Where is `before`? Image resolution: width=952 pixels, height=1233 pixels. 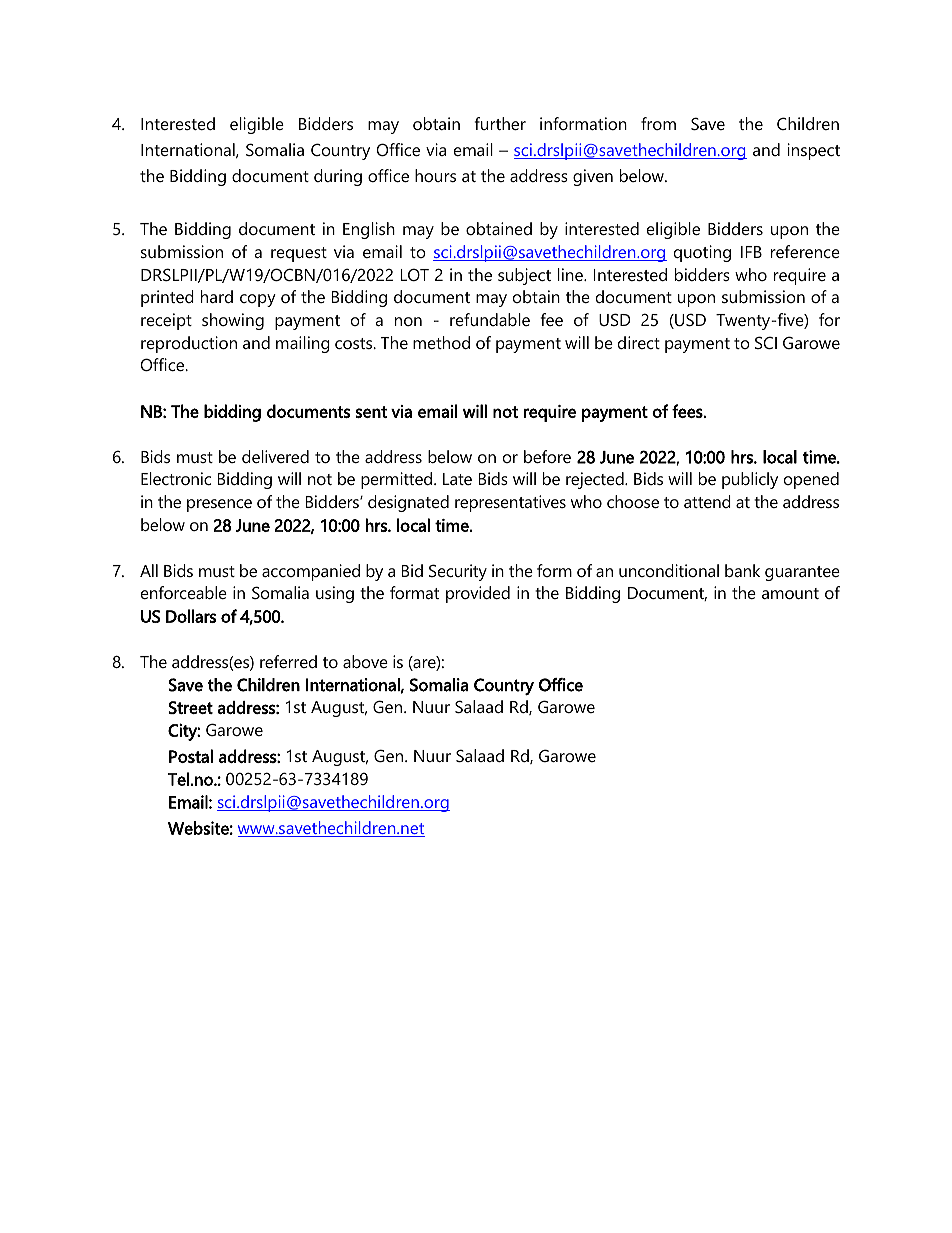 before is located at coordinates (547, 456).
